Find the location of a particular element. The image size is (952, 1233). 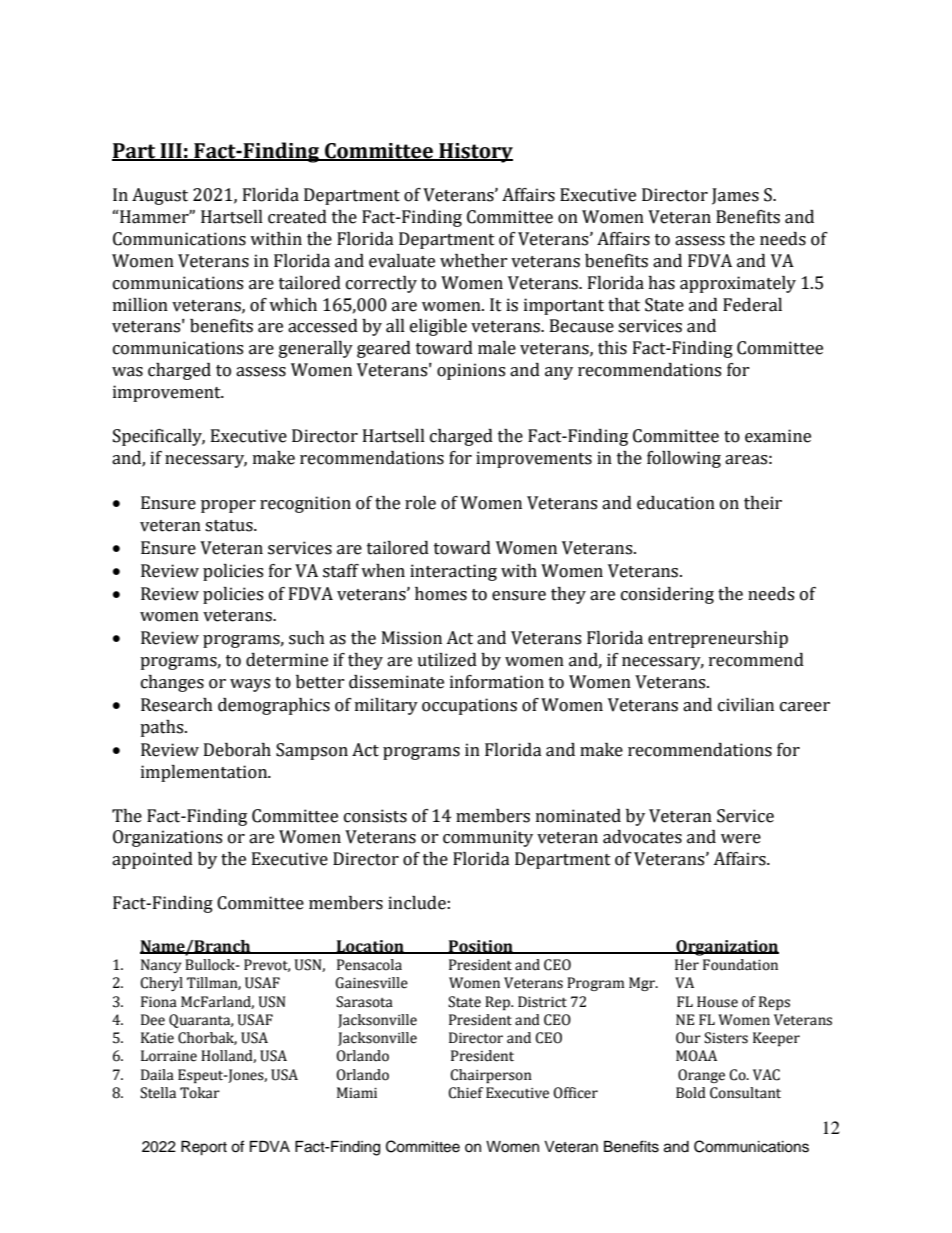

changes is located at coordinates (172, 683).
